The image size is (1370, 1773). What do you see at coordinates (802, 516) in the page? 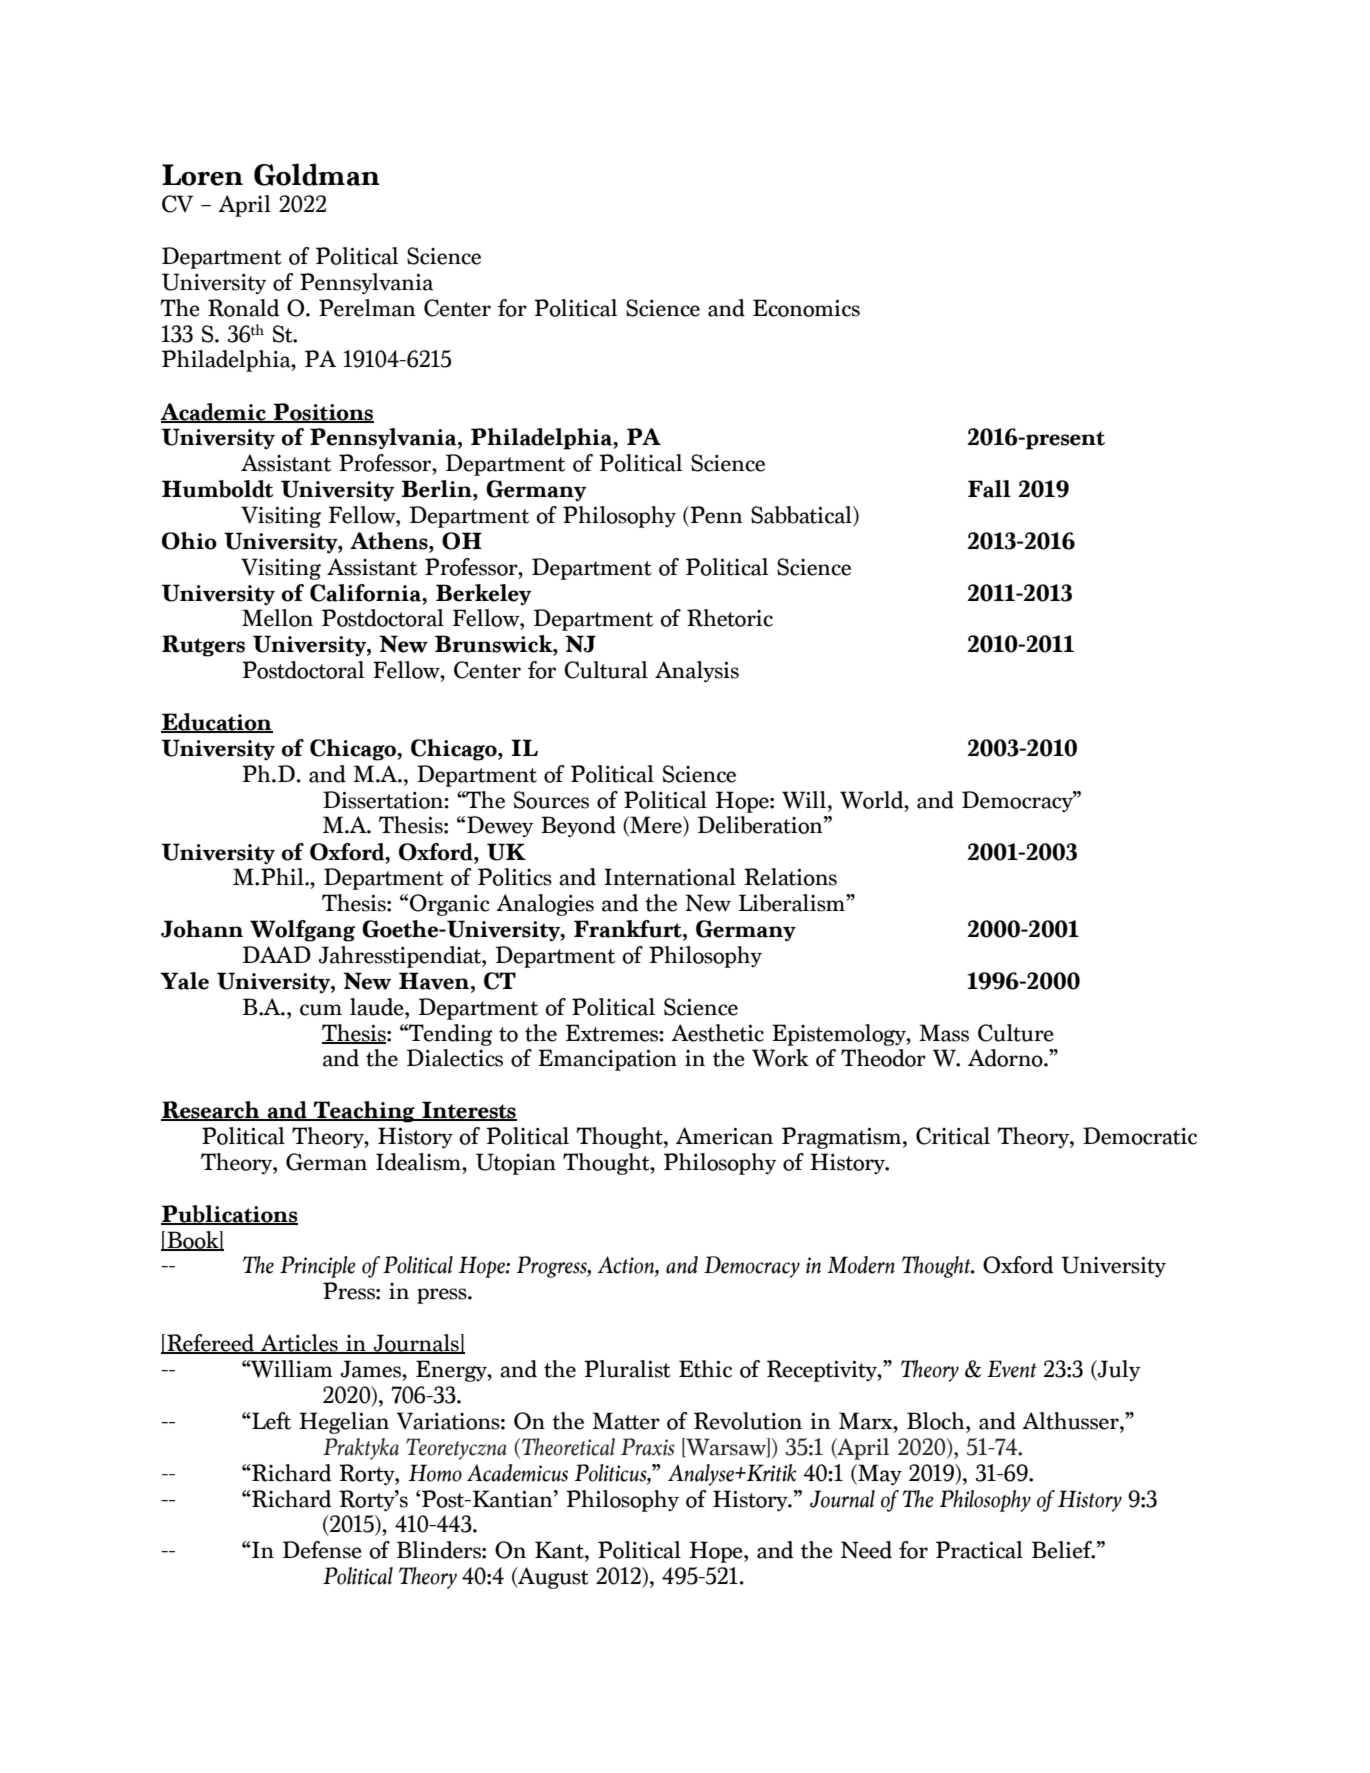
I see `Sabbatical` at bounding box center [802, 516].
